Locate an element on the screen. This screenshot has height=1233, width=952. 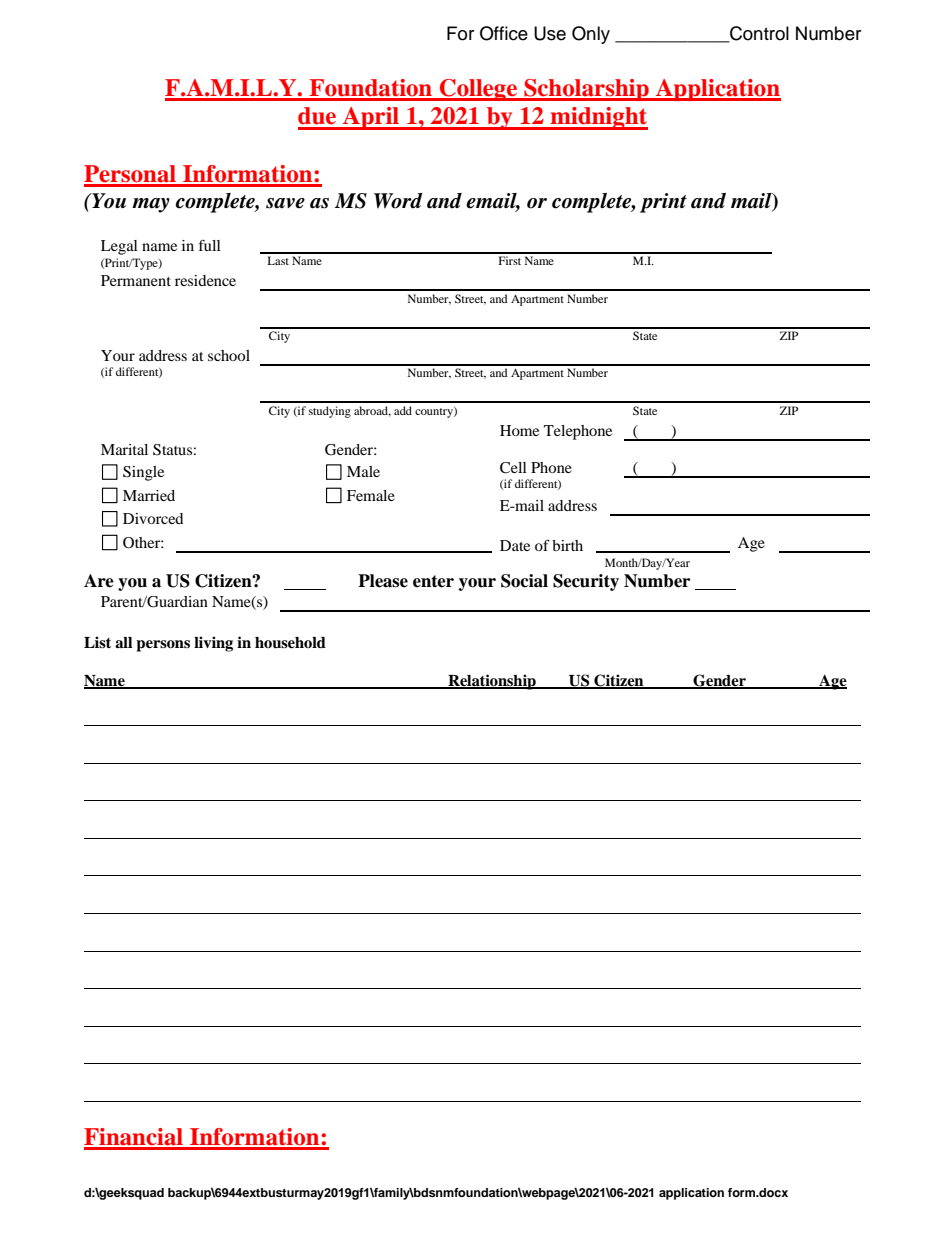
April is located at coordinates (371, 118).
